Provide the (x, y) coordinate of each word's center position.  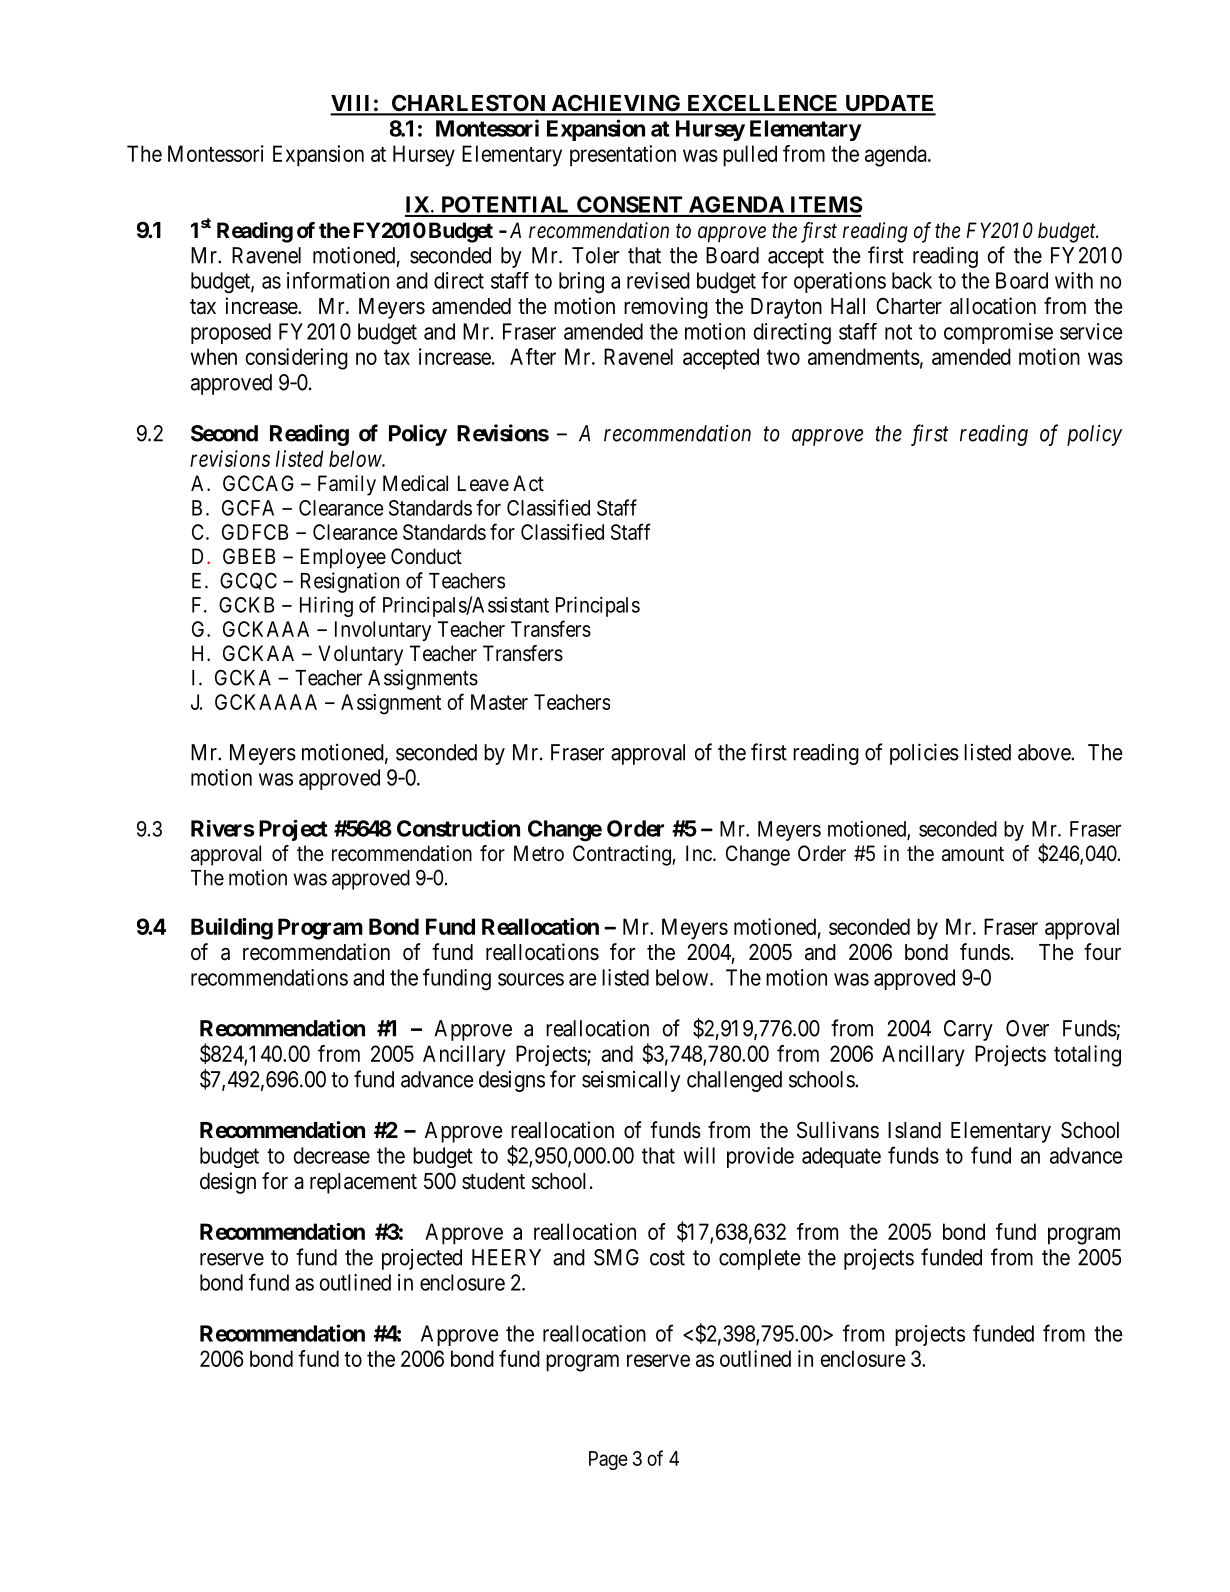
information (338, 280)
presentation (623, 156)
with (1074, 280)
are (583, 979)
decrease (331, 1155)
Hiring (326, 606)
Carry (968, 1030)
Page (608, 1460)
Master (499, 702)
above (1045, 752)
